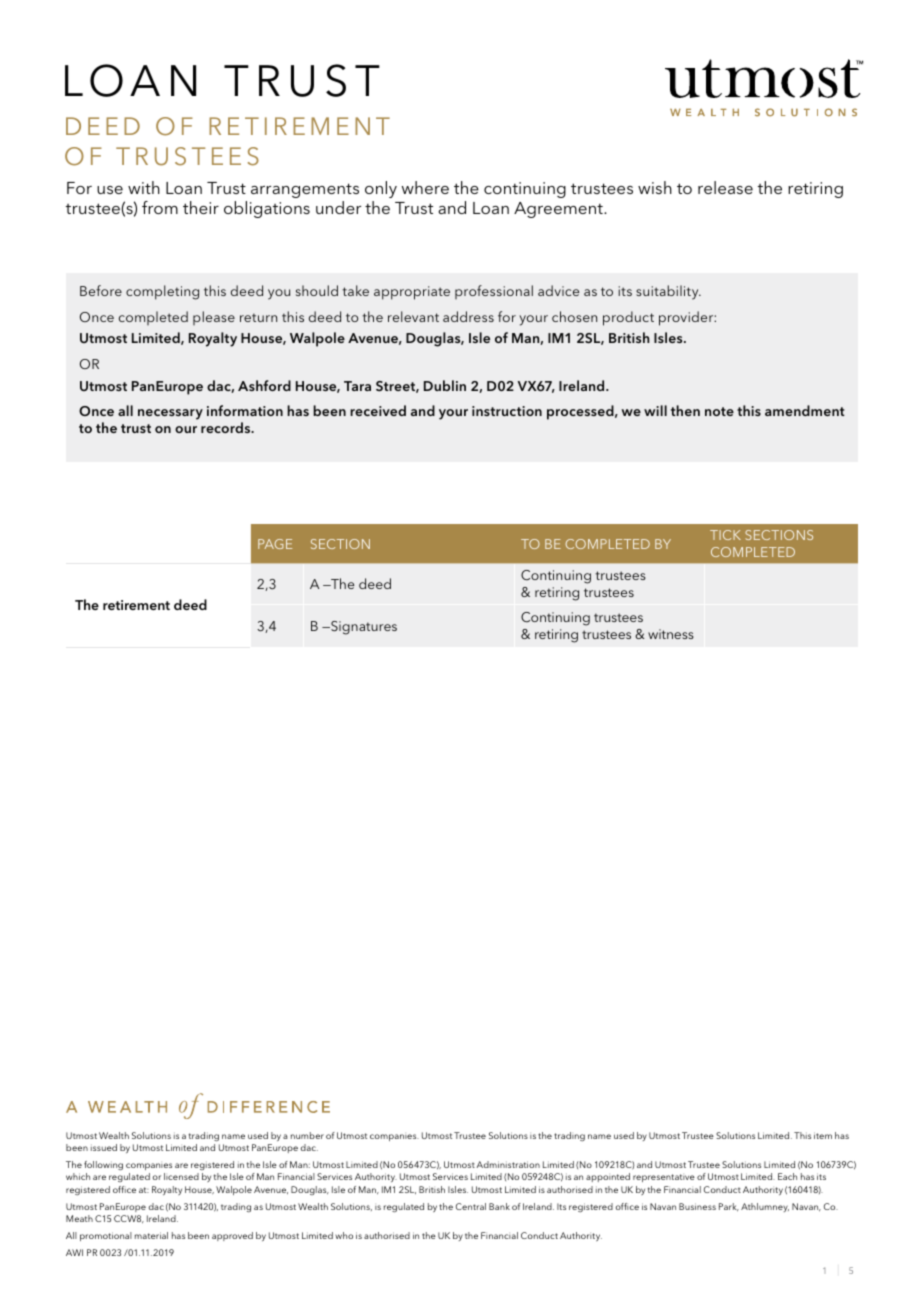 The width and height of the screenshot is (924, 1308). What do you see at coordinates (729, 1207) in the screenshot?
I see `Park` at bounding box center [729, 1207].
